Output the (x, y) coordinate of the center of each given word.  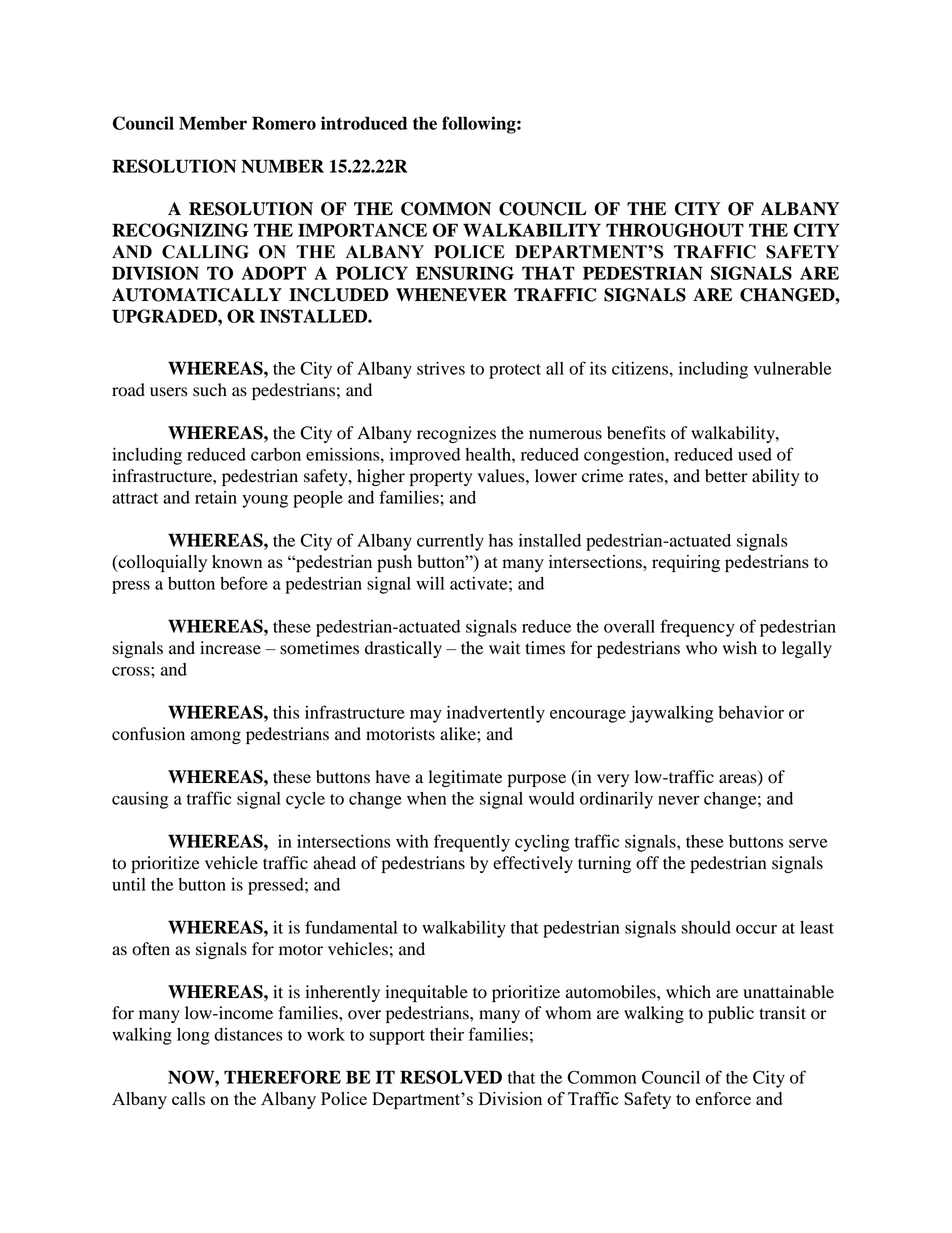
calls (188, 1098)
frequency (697, 628)
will (430, 583)
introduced (364, 123)
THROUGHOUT (675, 230)
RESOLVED (451, 1077)
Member (213, 123)
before (244, 583)
